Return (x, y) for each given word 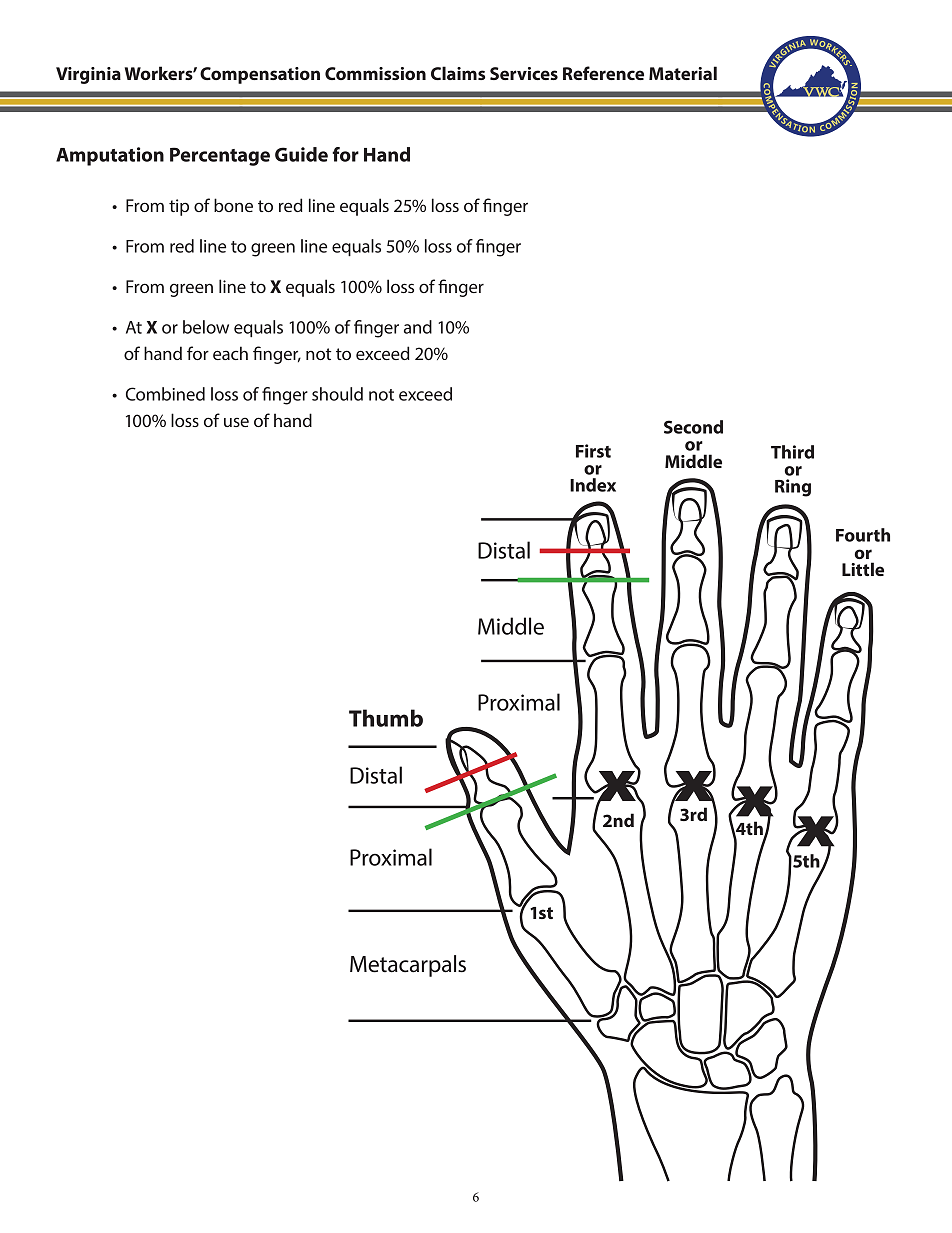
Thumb (386, 718)
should (337, 394)
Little (863, 569)
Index (593, 485)
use (236, 422)
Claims (458, 73)
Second (693, 427)
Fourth (863, 535)
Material (683, 73)
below (206, 327)
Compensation (260, 75)
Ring (793, 488)
